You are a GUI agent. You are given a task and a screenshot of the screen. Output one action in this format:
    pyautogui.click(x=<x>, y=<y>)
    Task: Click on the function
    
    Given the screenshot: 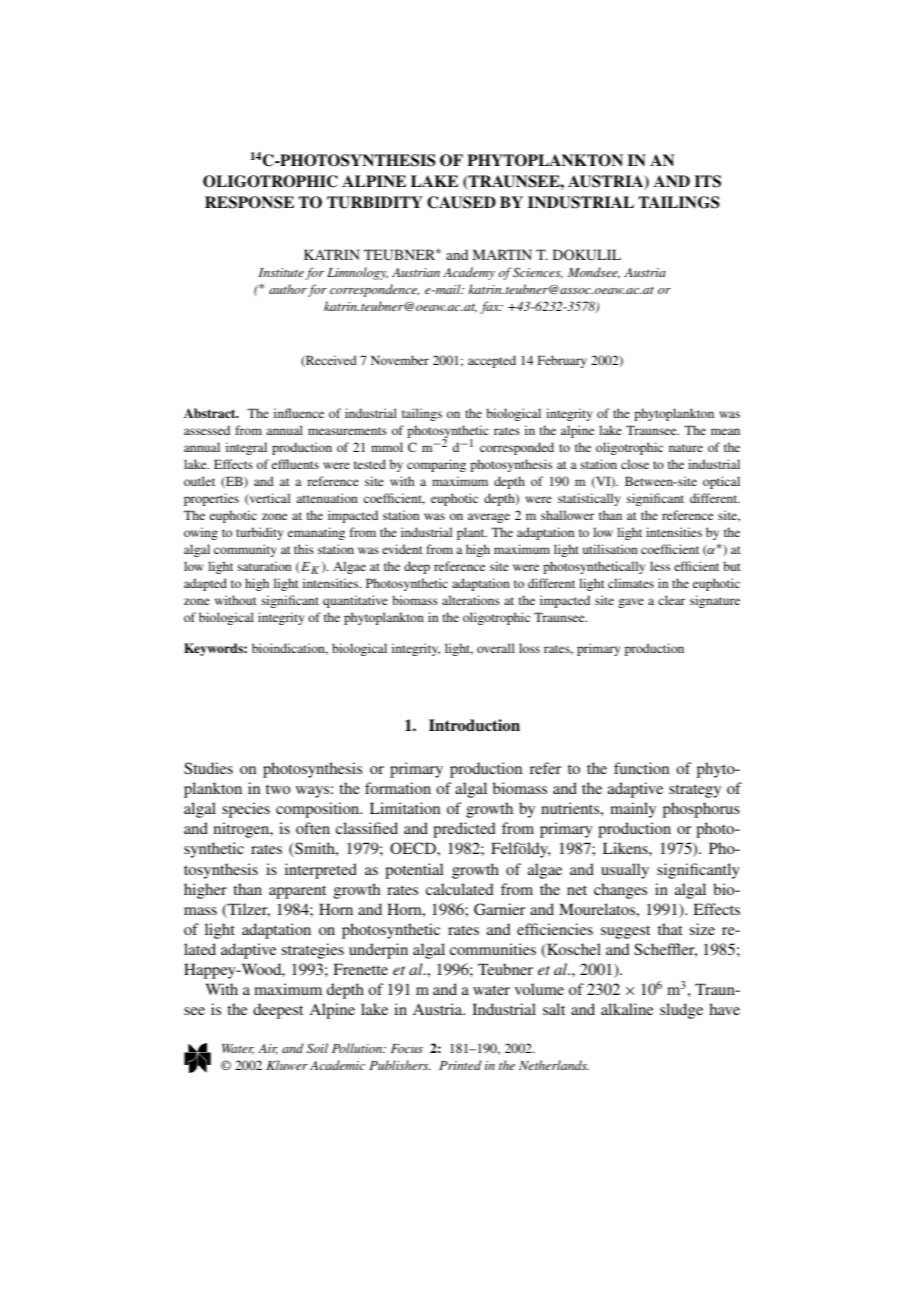 What is the action you would take?
    pyautogui.click(x=641, y=768)
